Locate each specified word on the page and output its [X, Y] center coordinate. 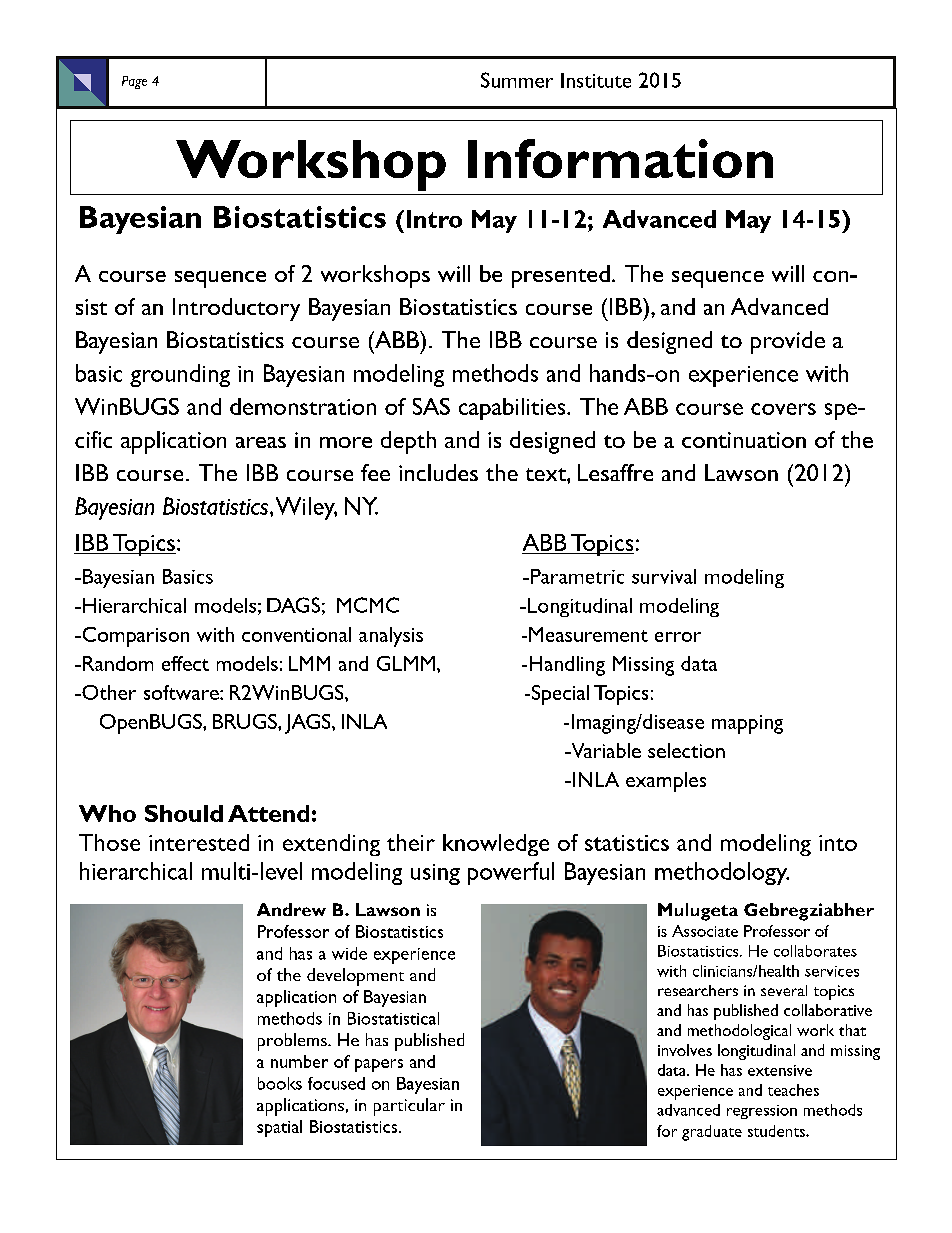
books [280, 1083]
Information [620, 158]
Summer [517, 80]
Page [134, 82]
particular [409, 1107]
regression [762, 1112]
